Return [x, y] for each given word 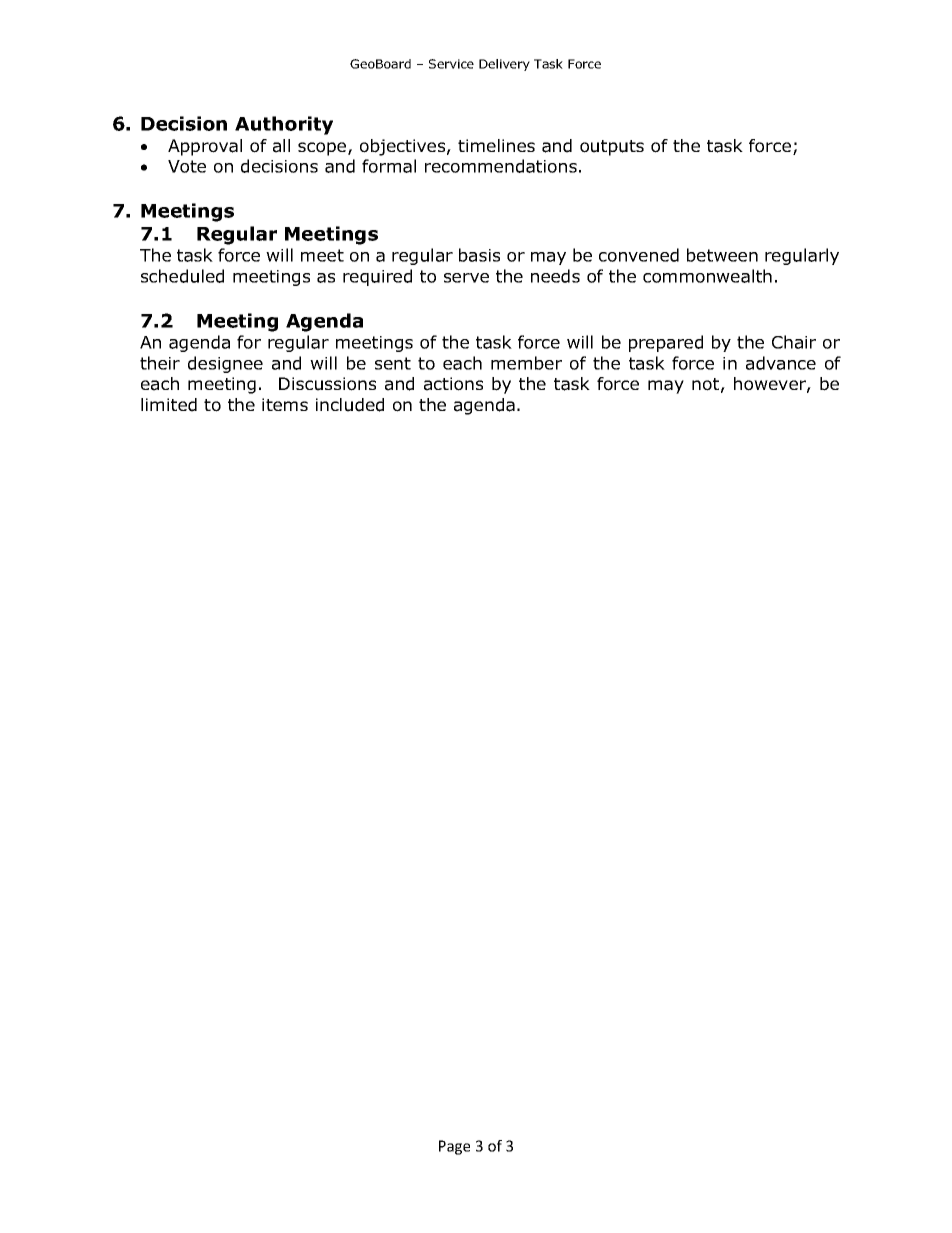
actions [453, 384]
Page [454, 1147]
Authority [284, 125]
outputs [612, 148]
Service [451, 64]
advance [781, 363]
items [285, 404]
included [350, 405]
